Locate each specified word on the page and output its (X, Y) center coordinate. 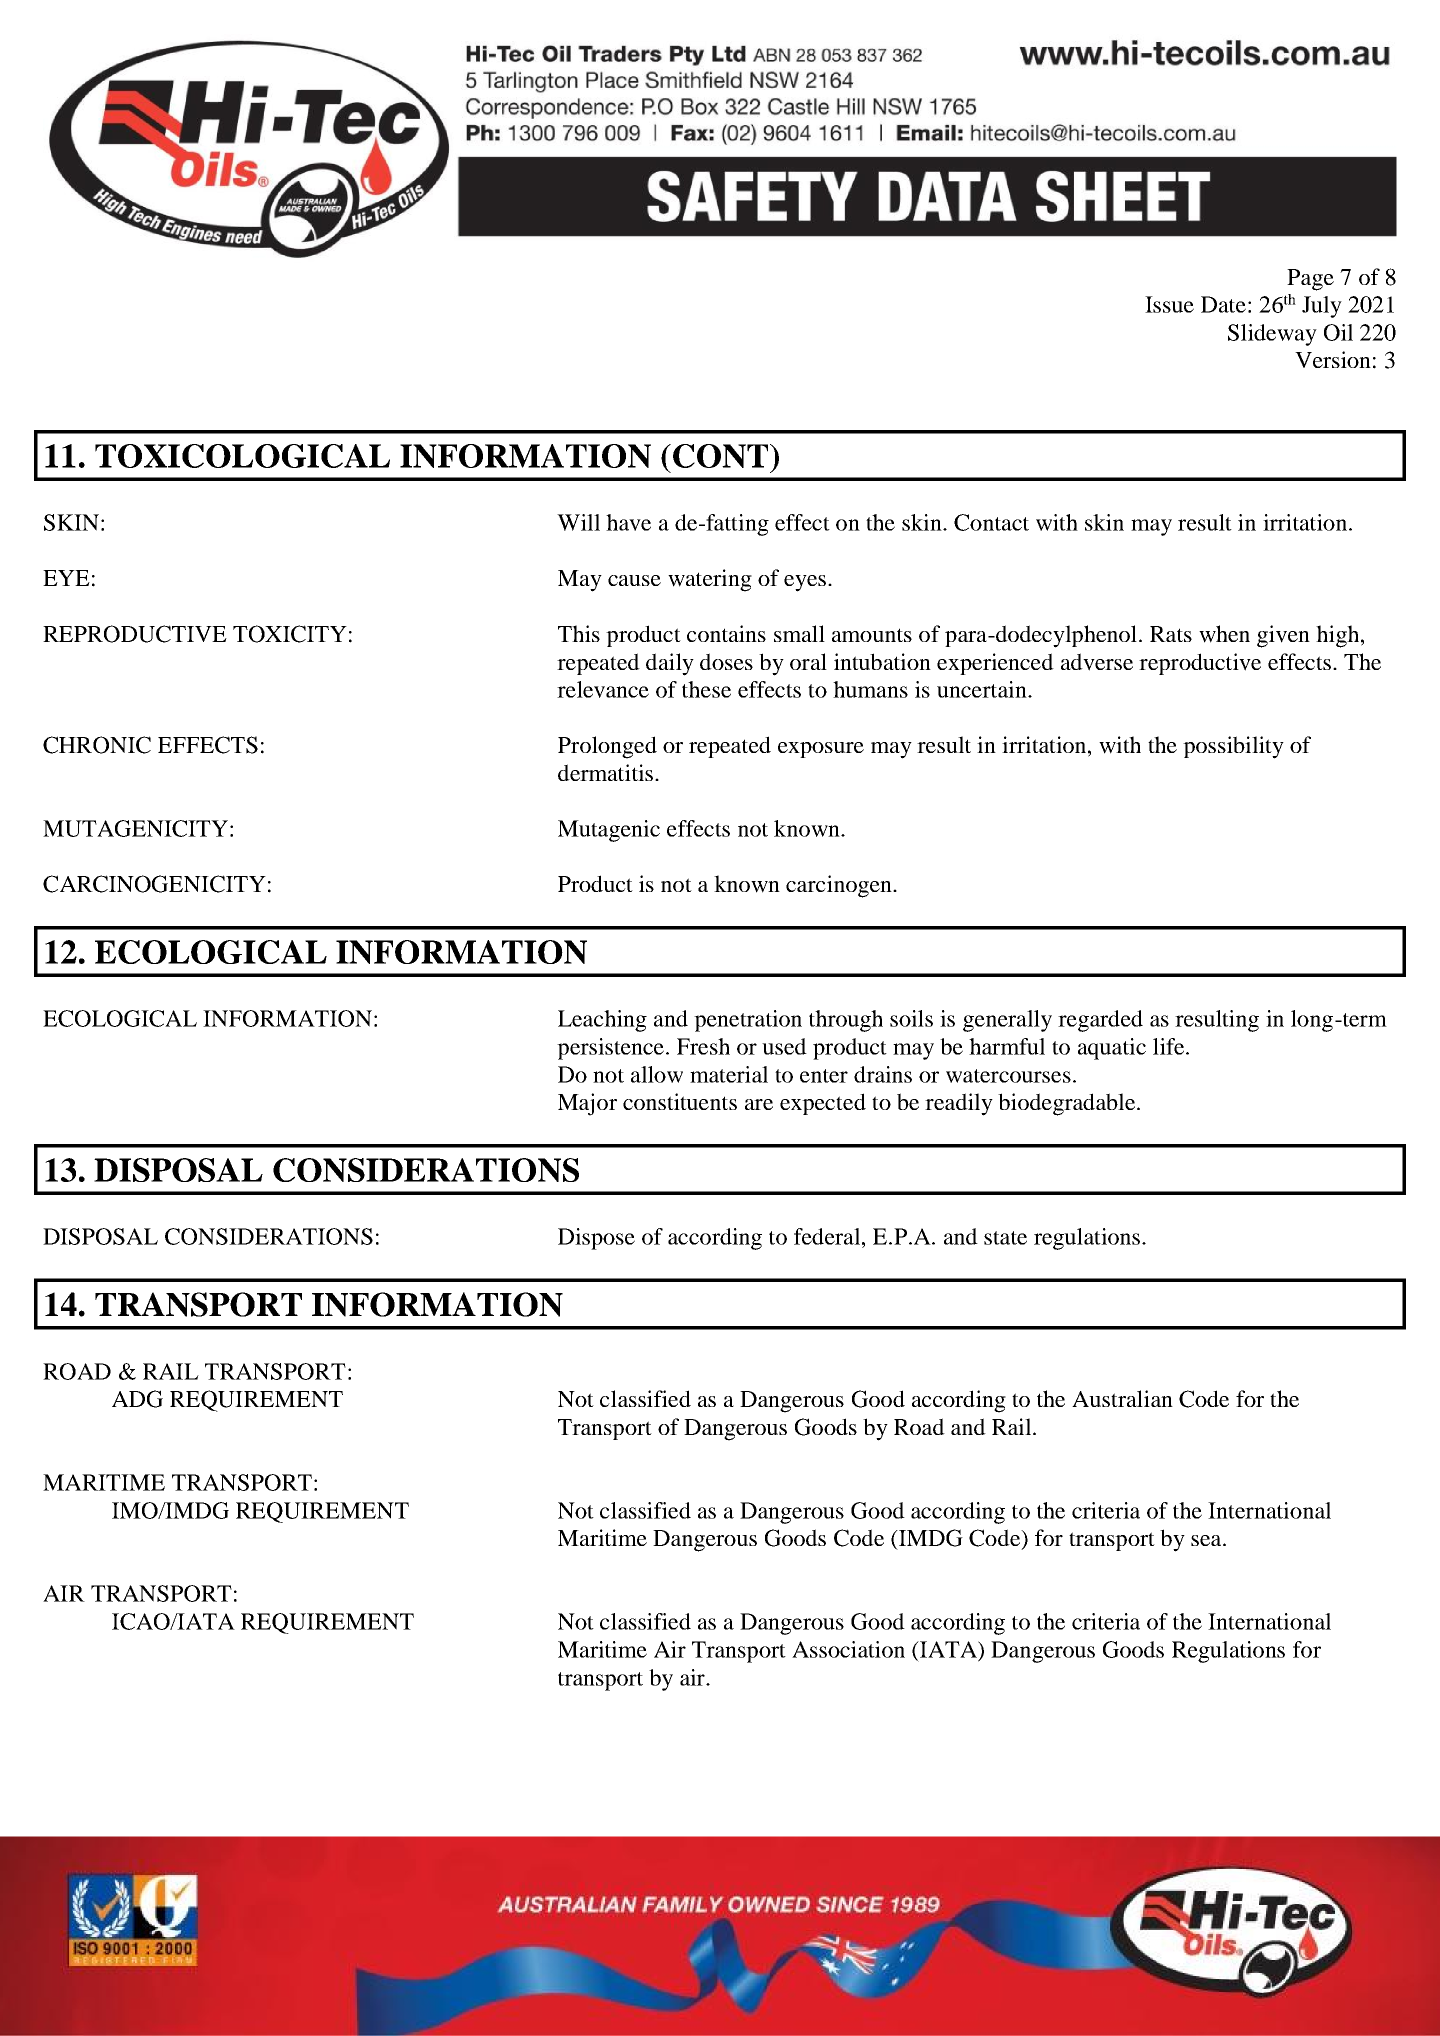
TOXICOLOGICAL (242, 456)
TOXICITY (290, 634)
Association (848, 1649)
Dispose (596, 1239)
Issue (1169, 304)
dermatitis (607, 772)
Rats (1171, 634)
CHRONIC (97, 745)
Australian (1122, 1398)
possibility (1233, 747)
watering (710, 580)
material (729, 1074)
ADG (137, 1399)
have (628, 522)
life (1170, 1046)
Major (587, 1104)
